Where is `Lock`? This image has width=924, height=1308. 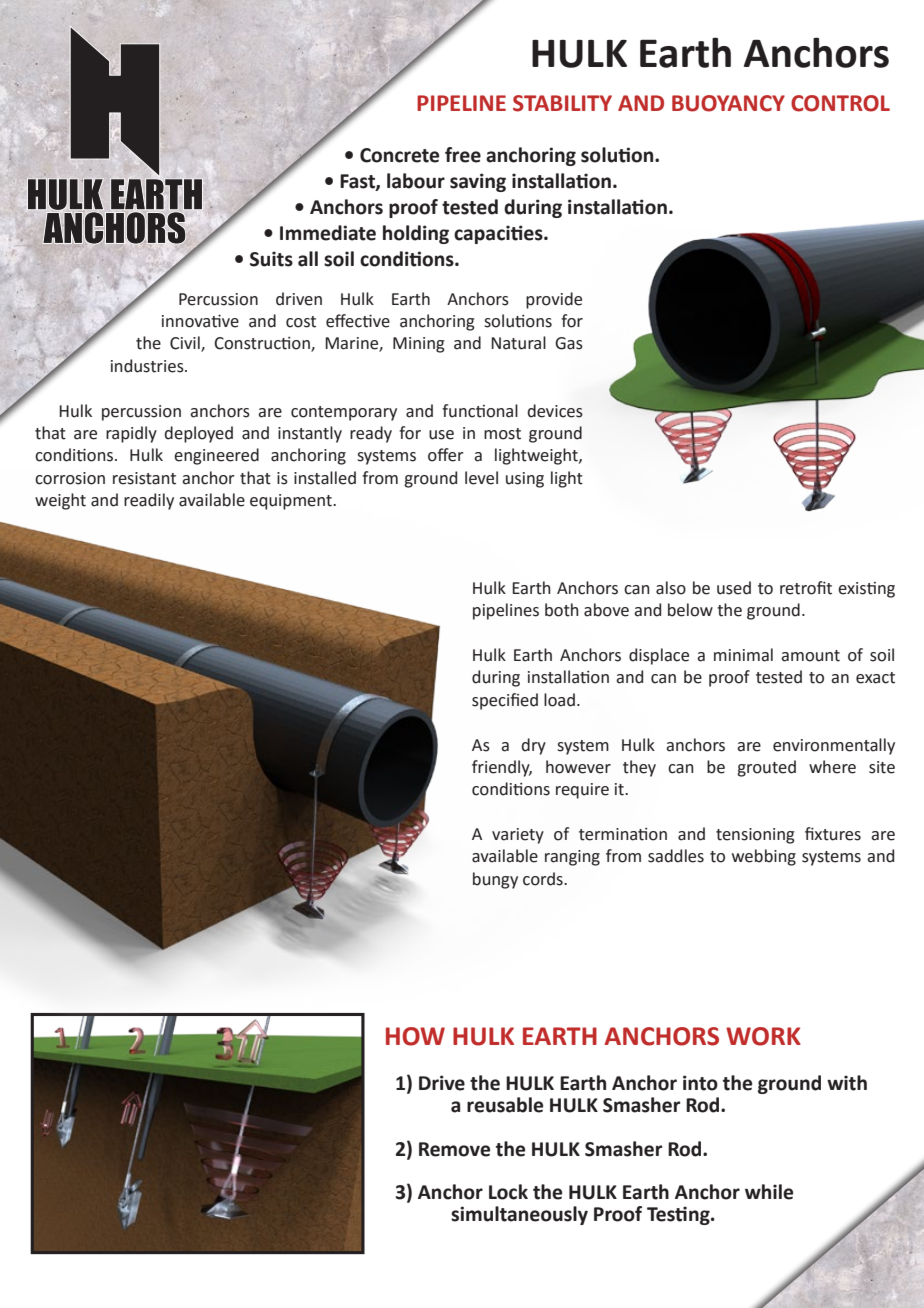
Lock is located at coordinates (508, 1192).
